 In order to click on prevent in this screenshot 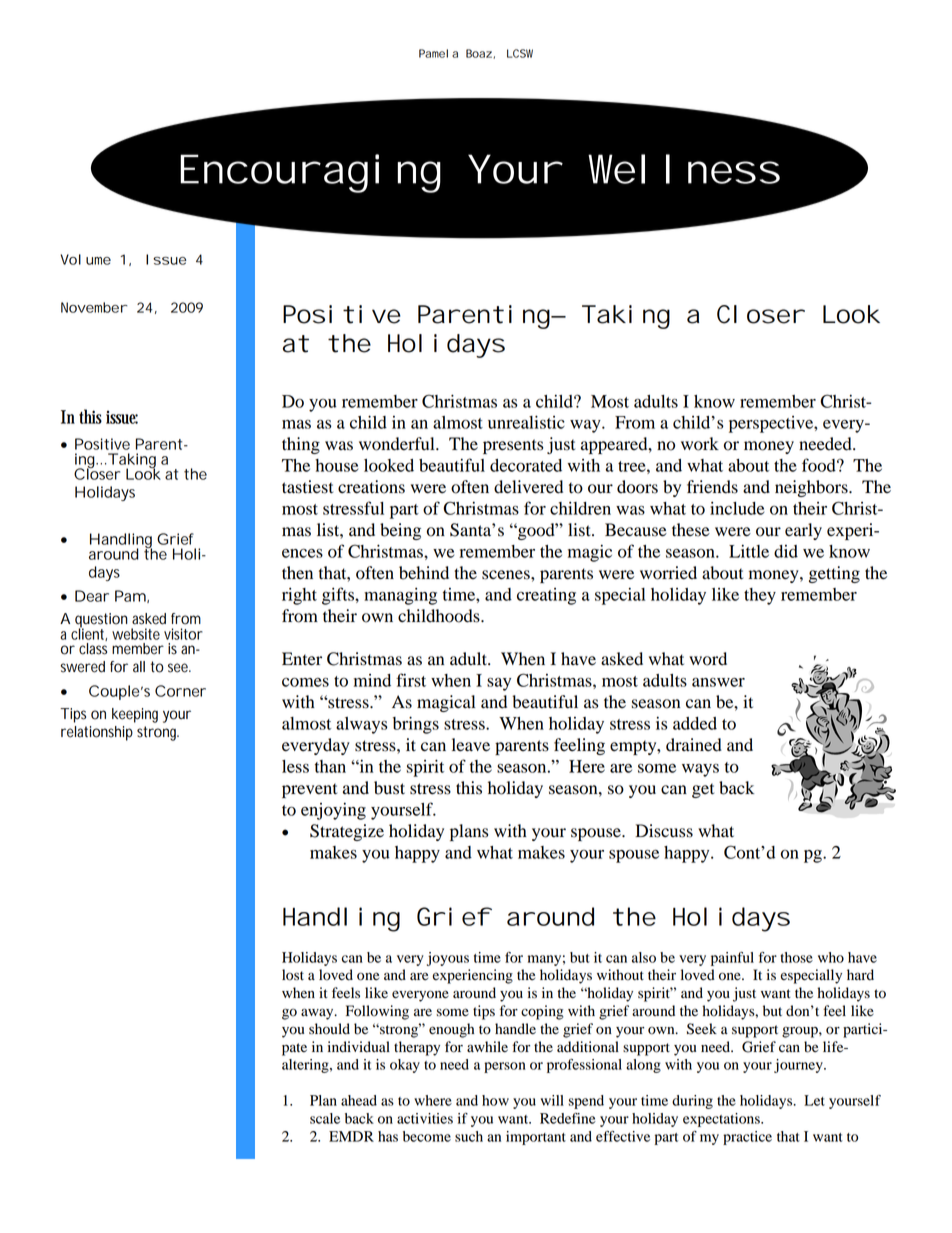, I will do `click(309, 790)`.
